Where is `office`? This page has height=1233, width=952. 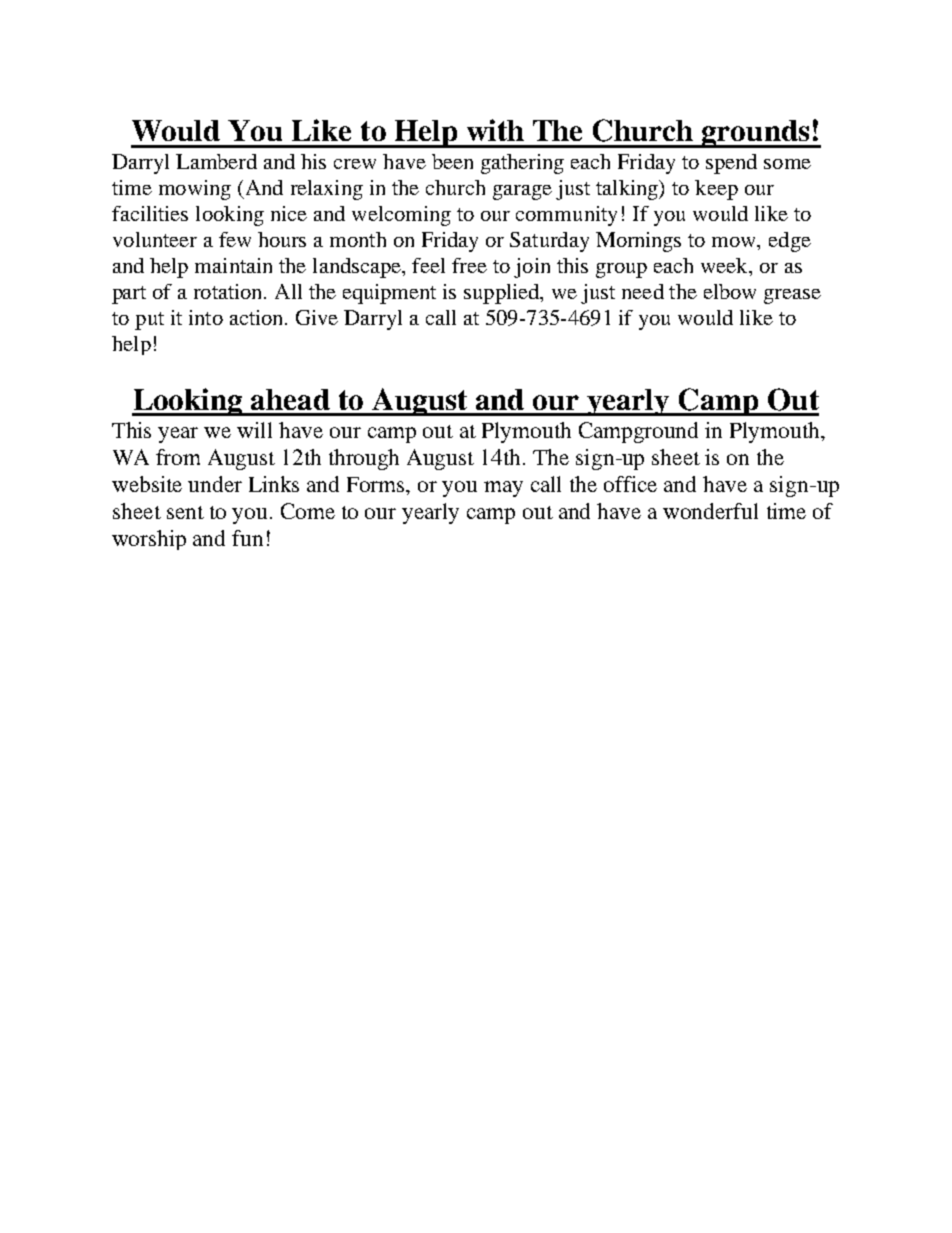 office is located at coordinates (630, 484).
